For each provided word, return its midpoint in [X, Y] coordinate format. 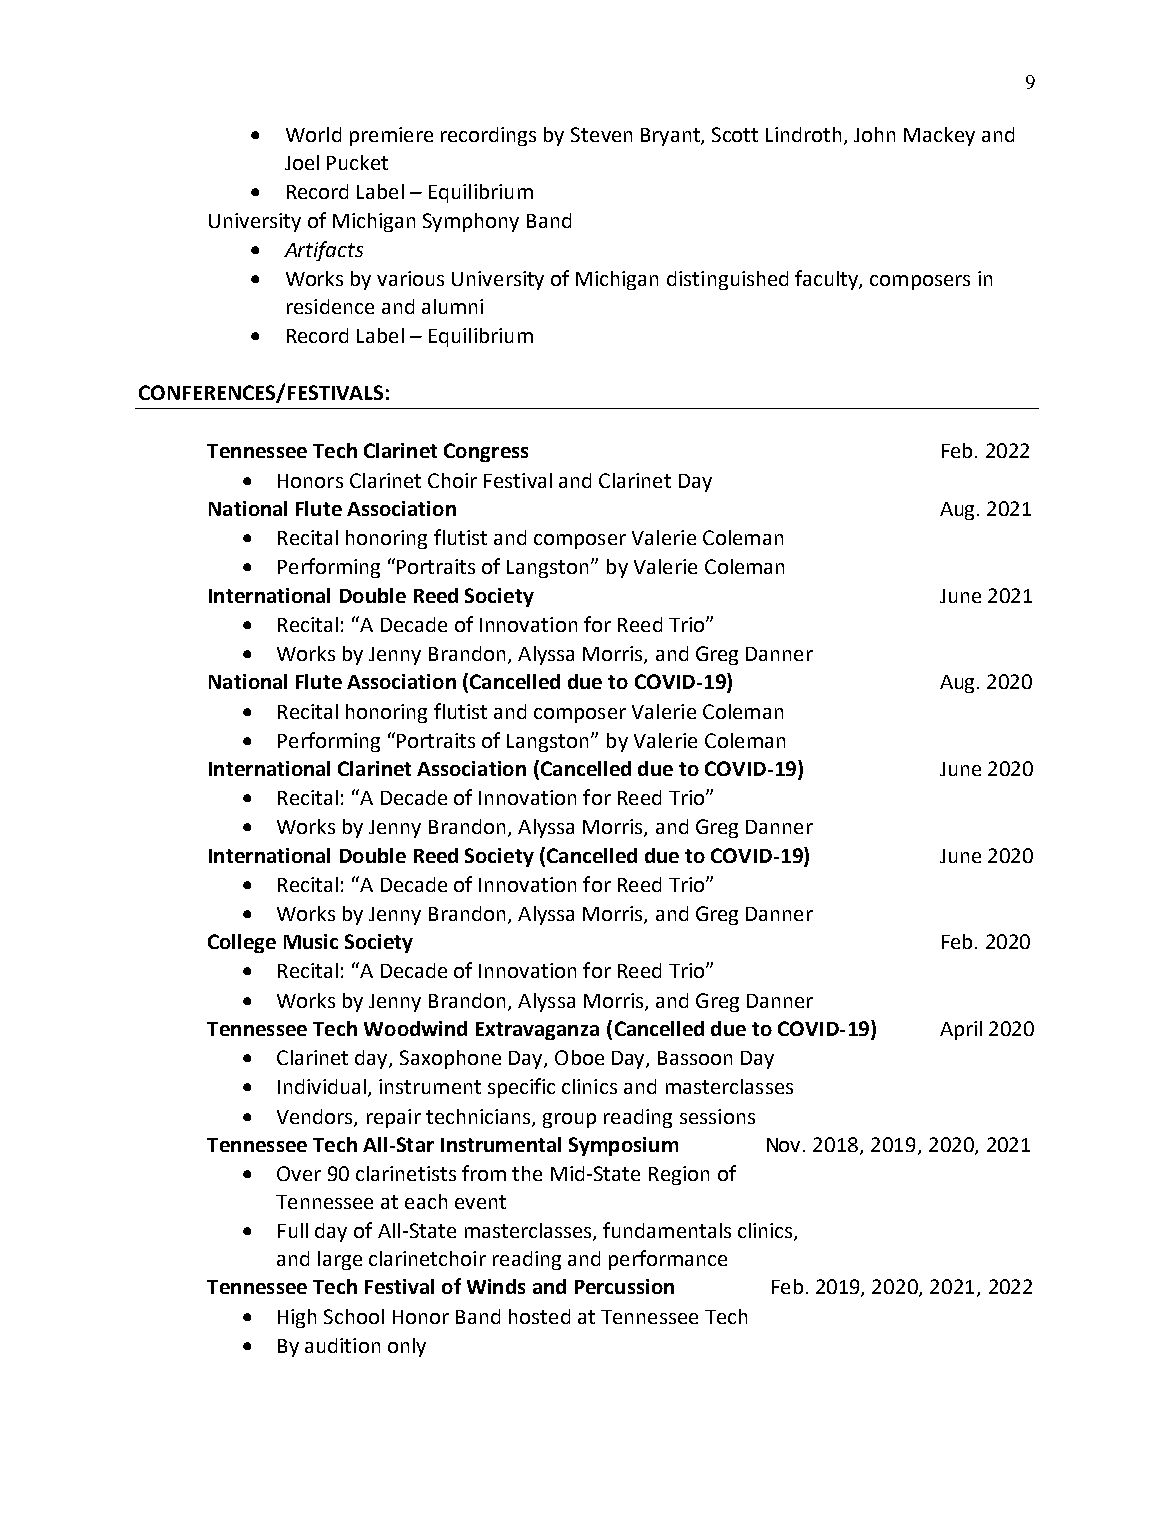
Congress [486, 452]
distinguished [727, 280]
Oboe [579, 1057]
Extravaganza [537, 1031]
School [354, 1316]
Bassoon [695, 1058]
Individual [322, 1086]
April [961, 1030]
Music [311, 941]
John [874, 134]
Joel [302, 162]
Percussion [624, 1286]
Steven [601, 134]
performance [668, 1260]
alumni [452, 306]
